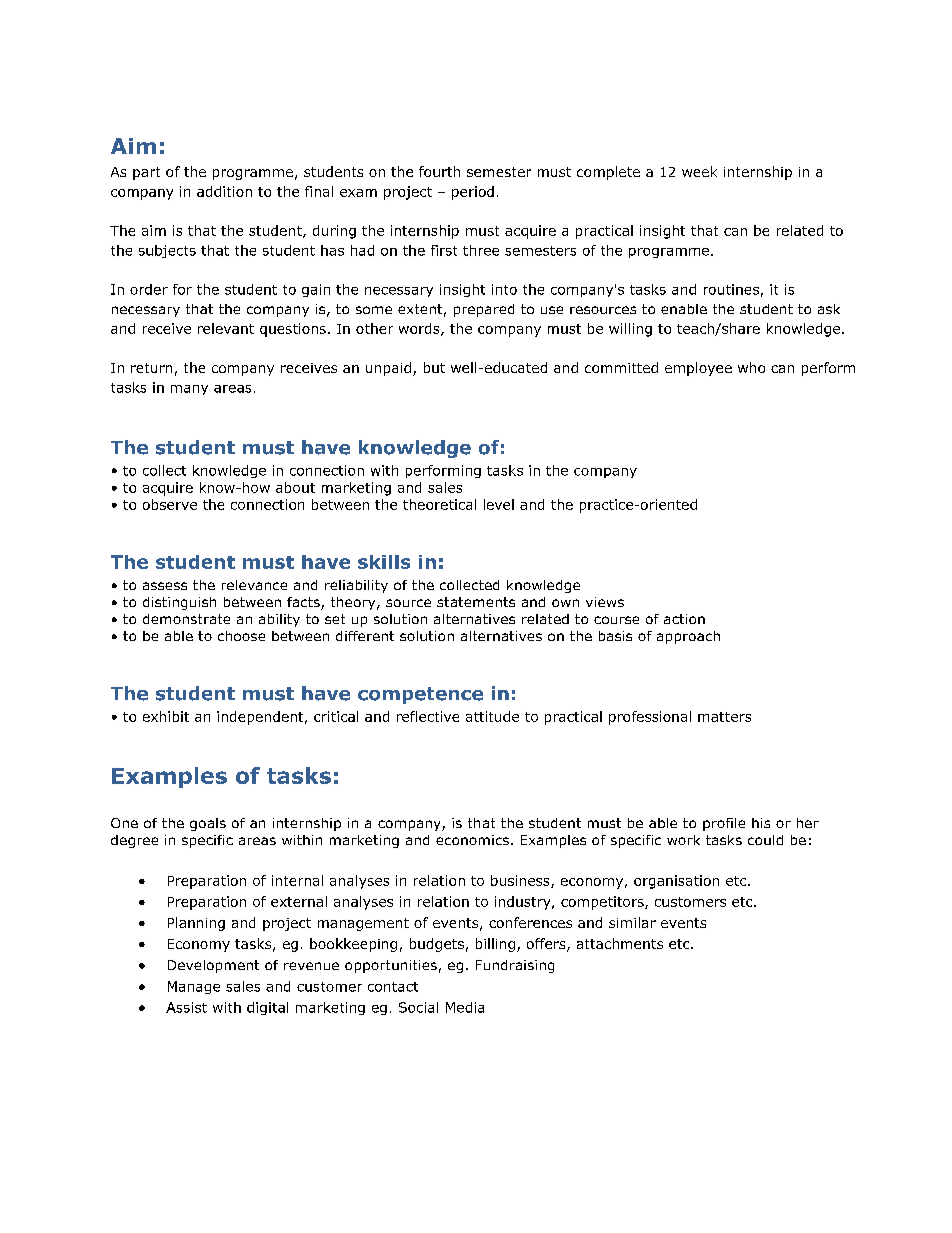 The width and height of the image is (952, 1233). I want to click on theoretical, so click(439, 504).
